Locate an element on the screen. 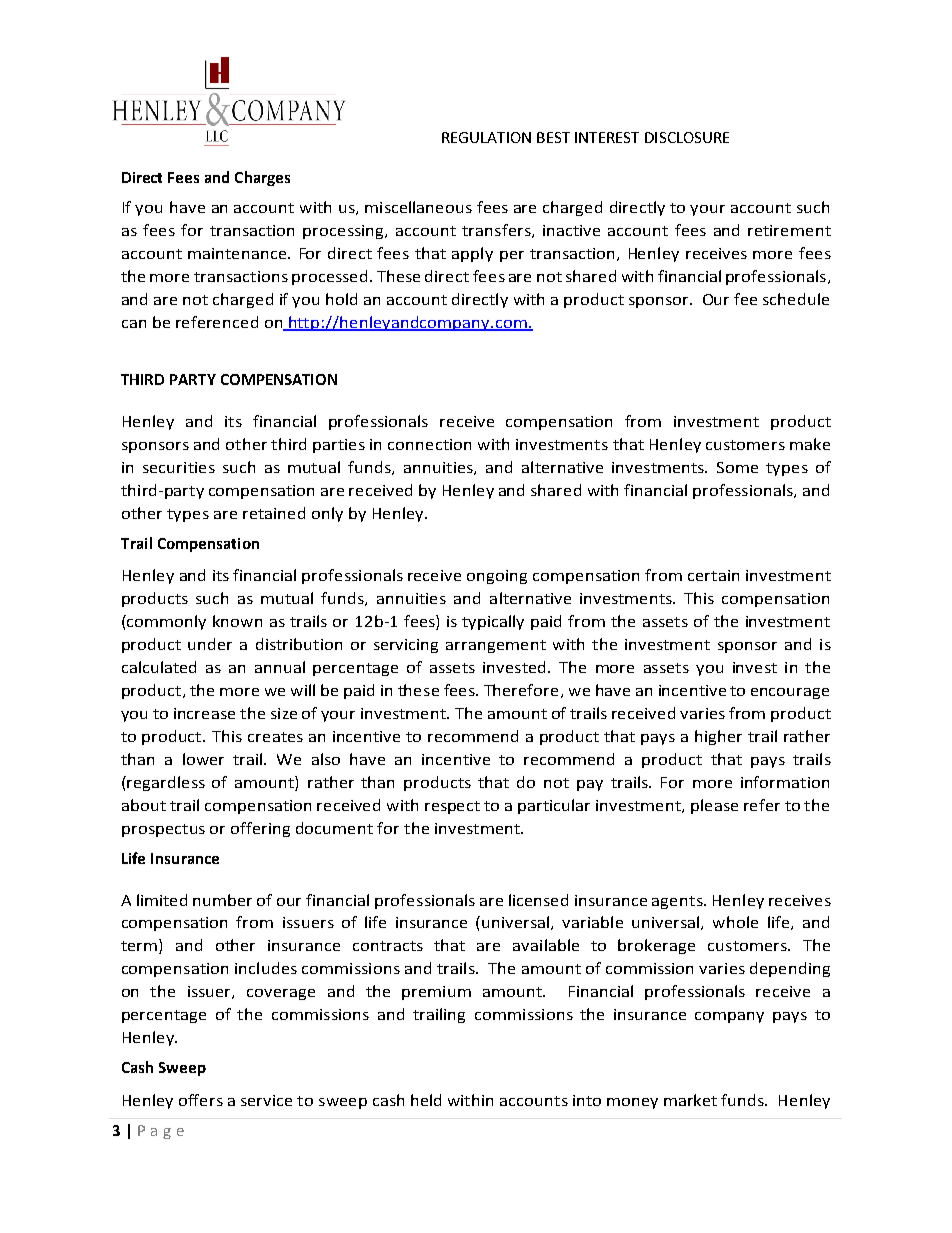  typically is located at coordinates (493, 622).
